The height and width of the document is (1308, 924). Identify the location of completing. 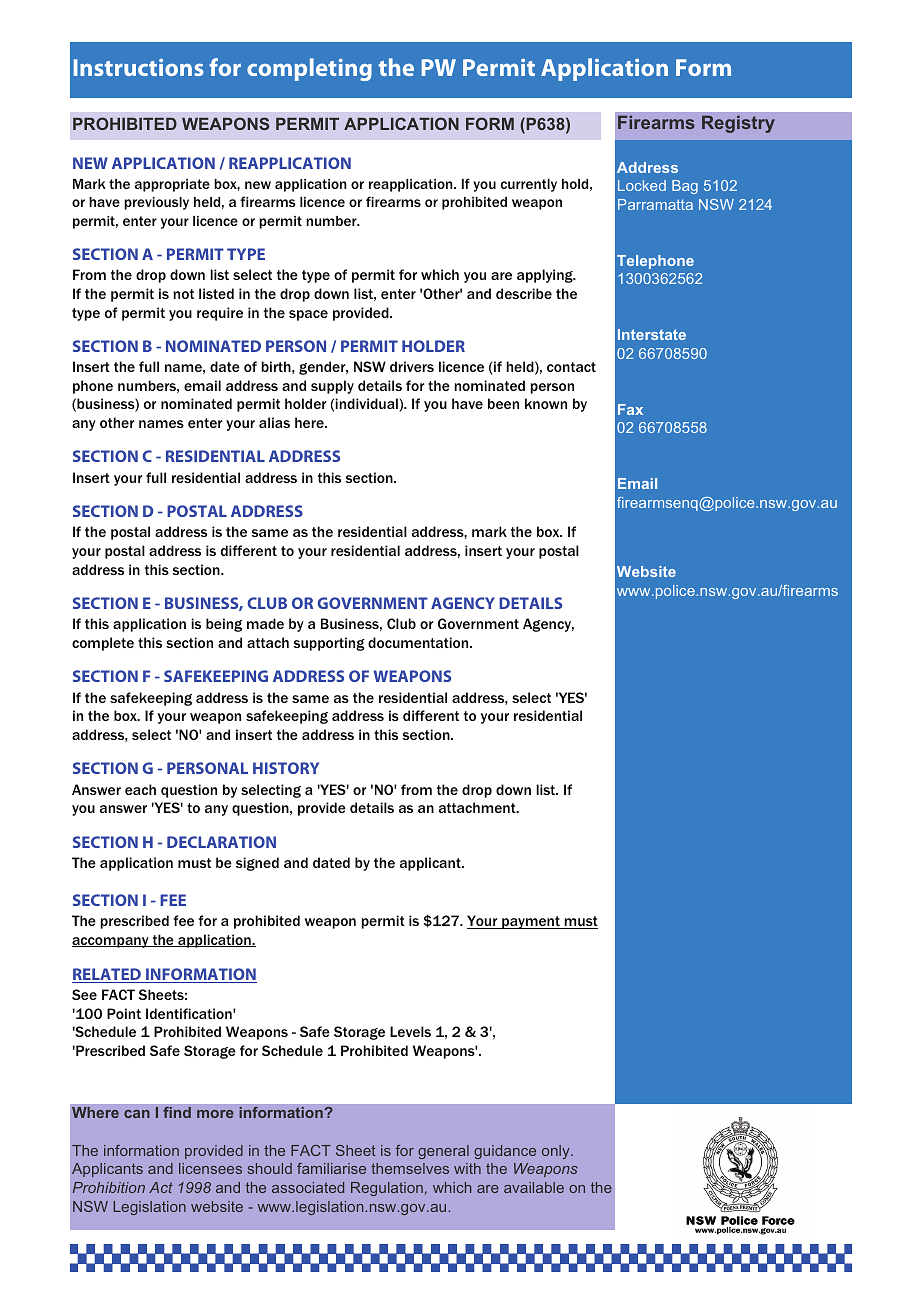
(309, 69).
